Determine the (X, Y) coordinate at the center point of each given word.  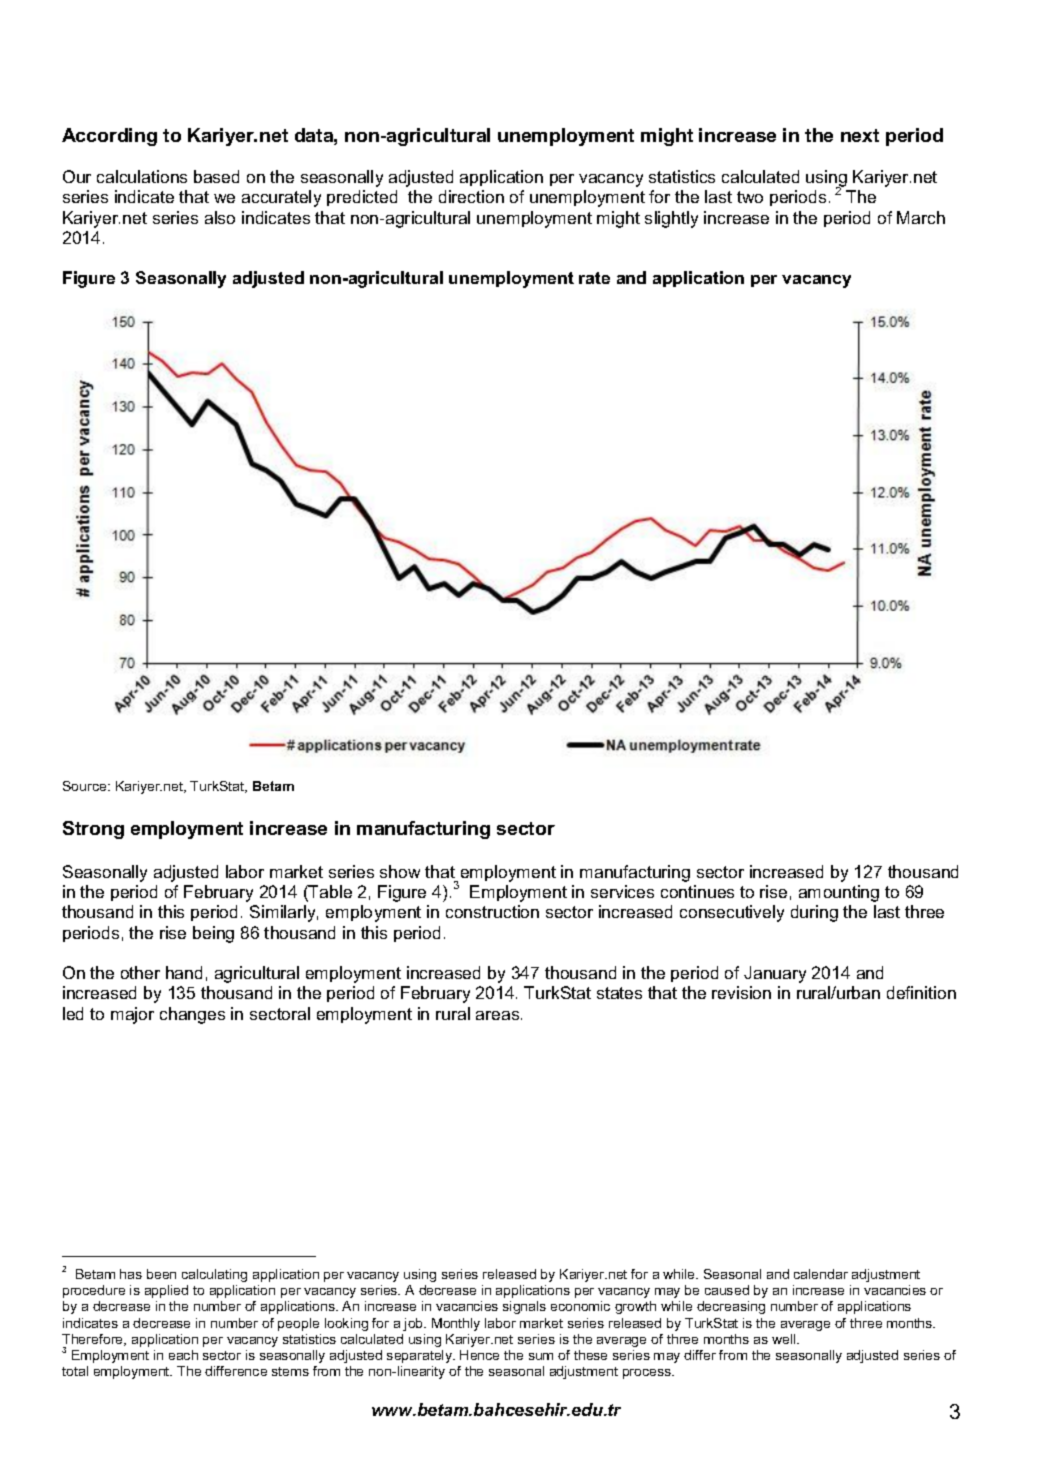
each (183, 1355)
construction (492, 911)
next (860, 135)
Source (86, 786)
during (814, 913)
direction (471, 196)
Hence (479, 1355)
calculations (142, 176)
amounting (839, 893)
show (400, 871)
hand (184, 972)
